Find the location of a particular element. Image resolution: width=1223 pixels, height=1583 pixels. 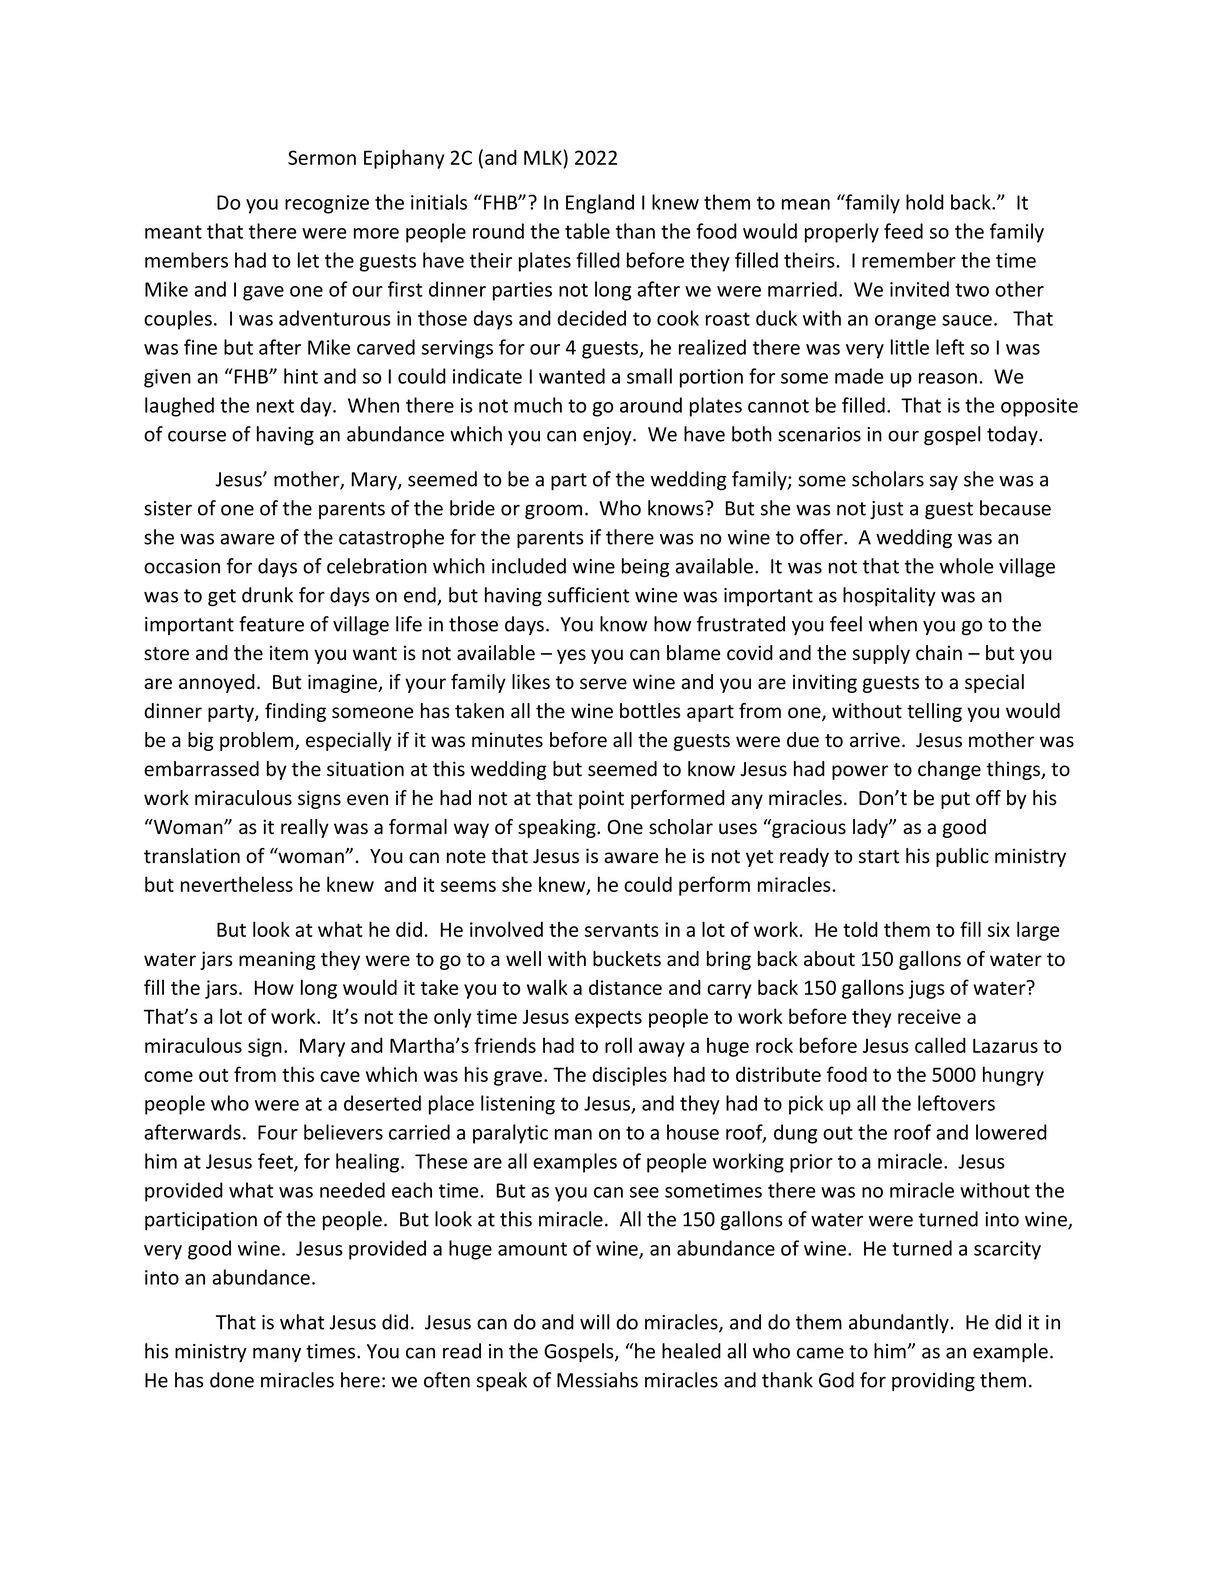

recognize is located at coordinates (327, 204).
